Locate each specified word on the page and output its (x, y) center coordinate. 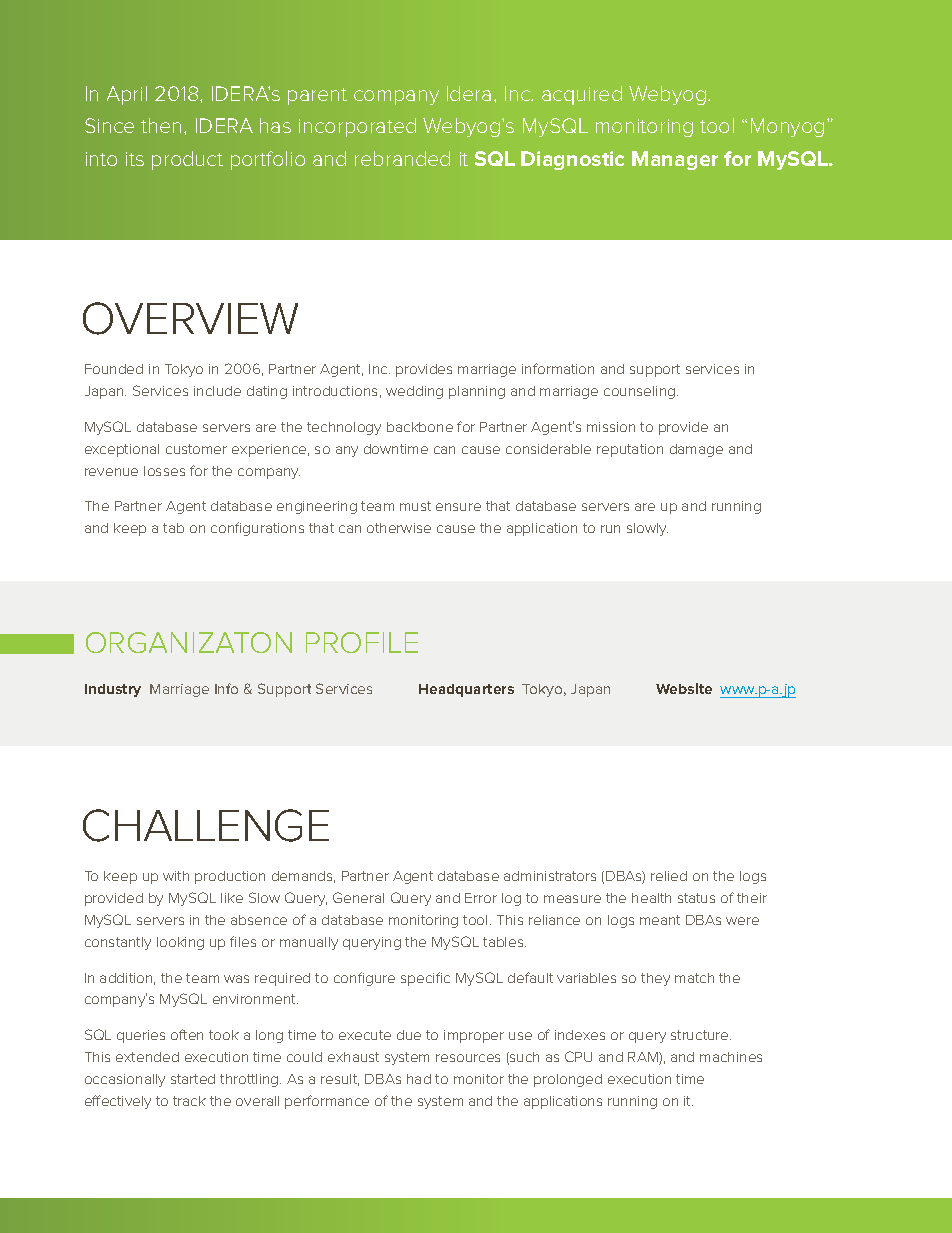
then (161, 125)
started (193, 1079)
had (419, 1079)
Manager (675, 160)
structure (701, 1035)
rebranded (402, 158)
